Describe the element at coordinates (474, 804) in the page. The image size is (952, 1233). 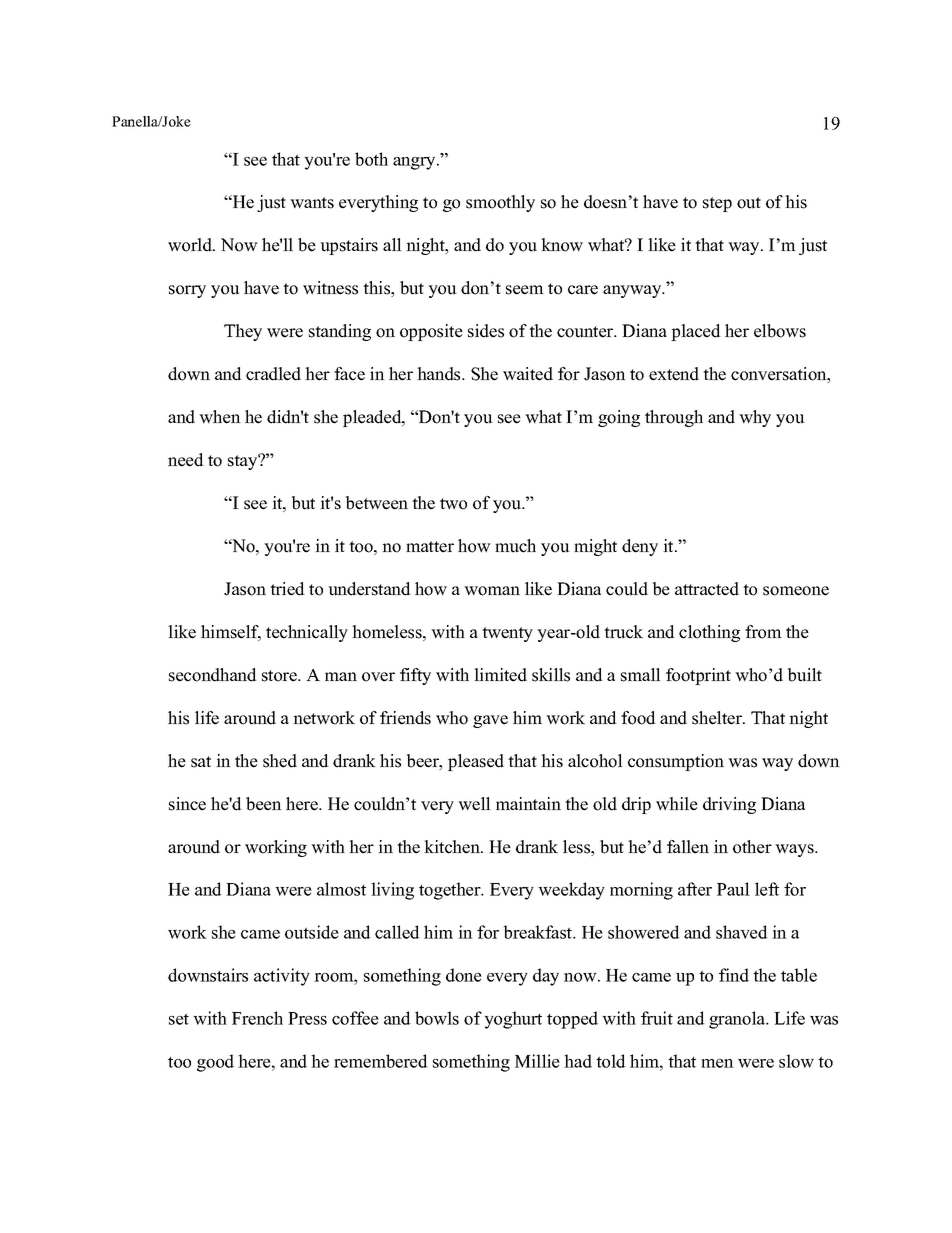
I see `well` at that location.
